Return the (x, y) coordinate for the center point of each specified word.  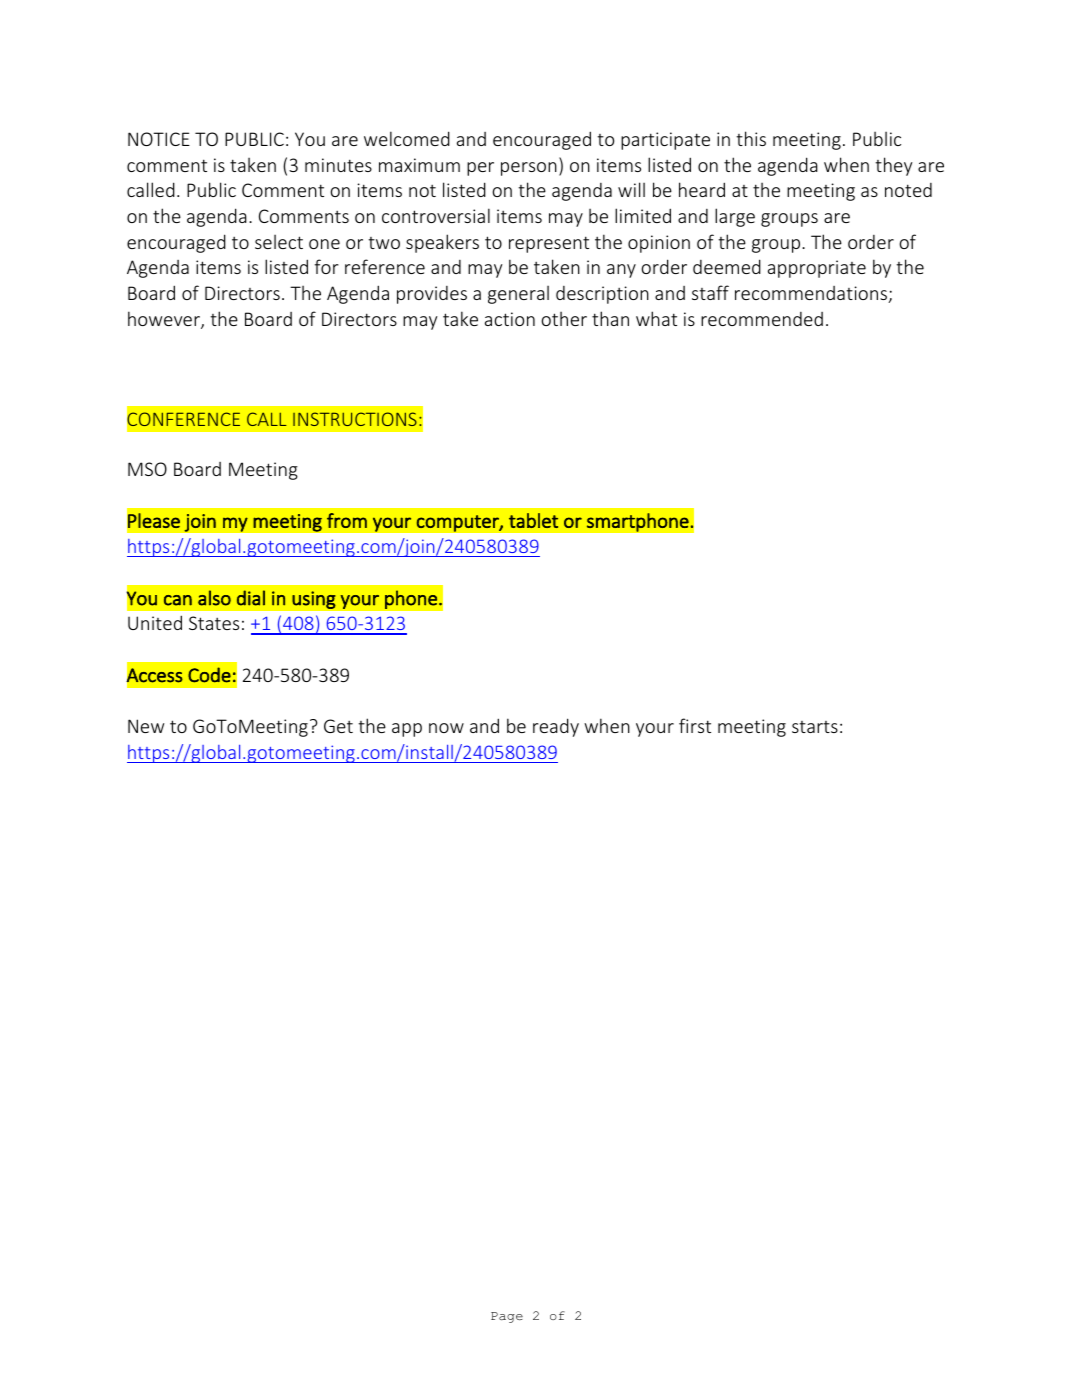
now (446, 728)
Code (209, 675)
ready (556, 727)
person (529, 169)
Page (507, 1317)
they (894, 166)
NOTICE (159, 139)
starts (815, 727)
